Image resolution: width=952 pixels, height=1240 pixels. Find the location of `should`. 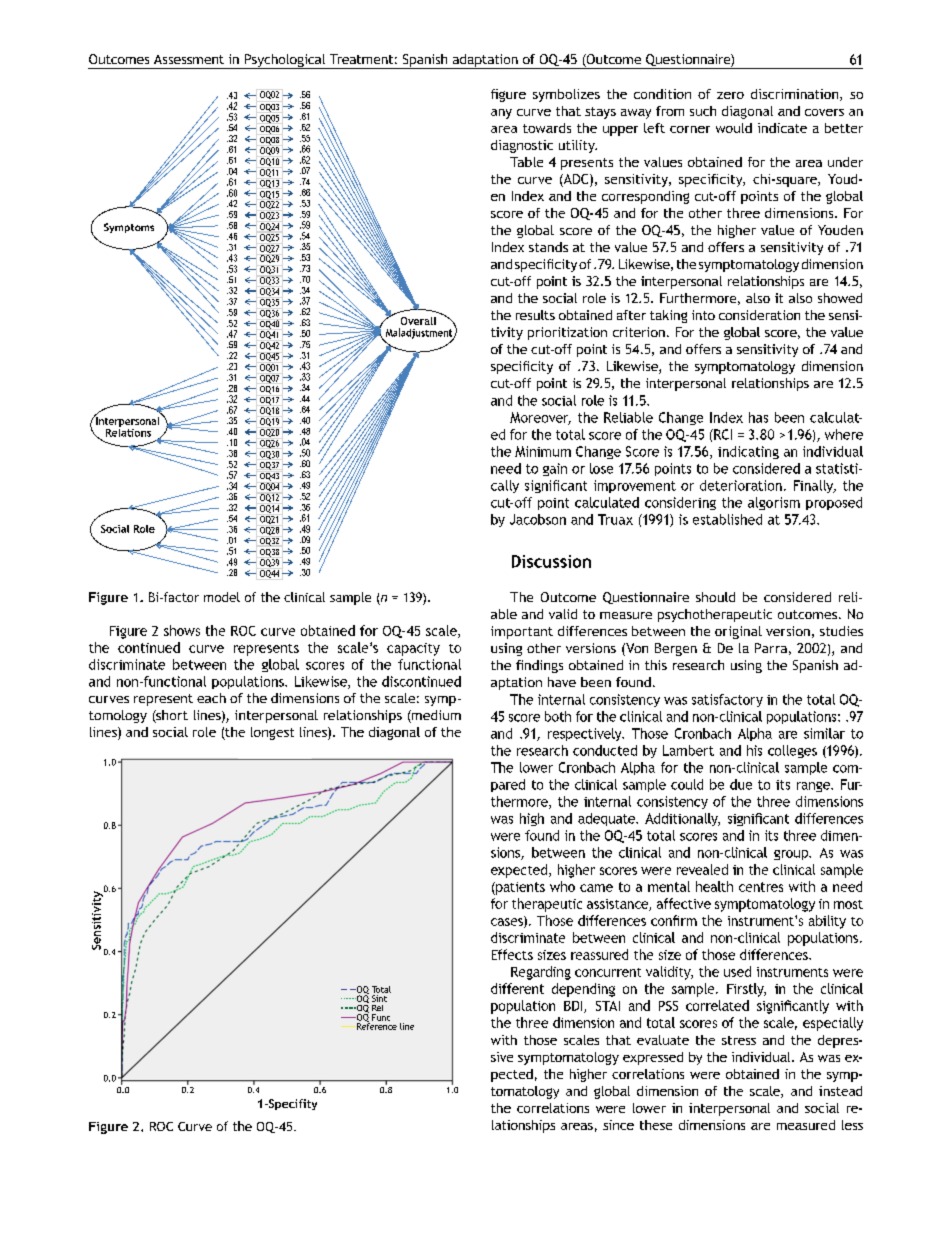

should is located at coordinates (715, 597).
